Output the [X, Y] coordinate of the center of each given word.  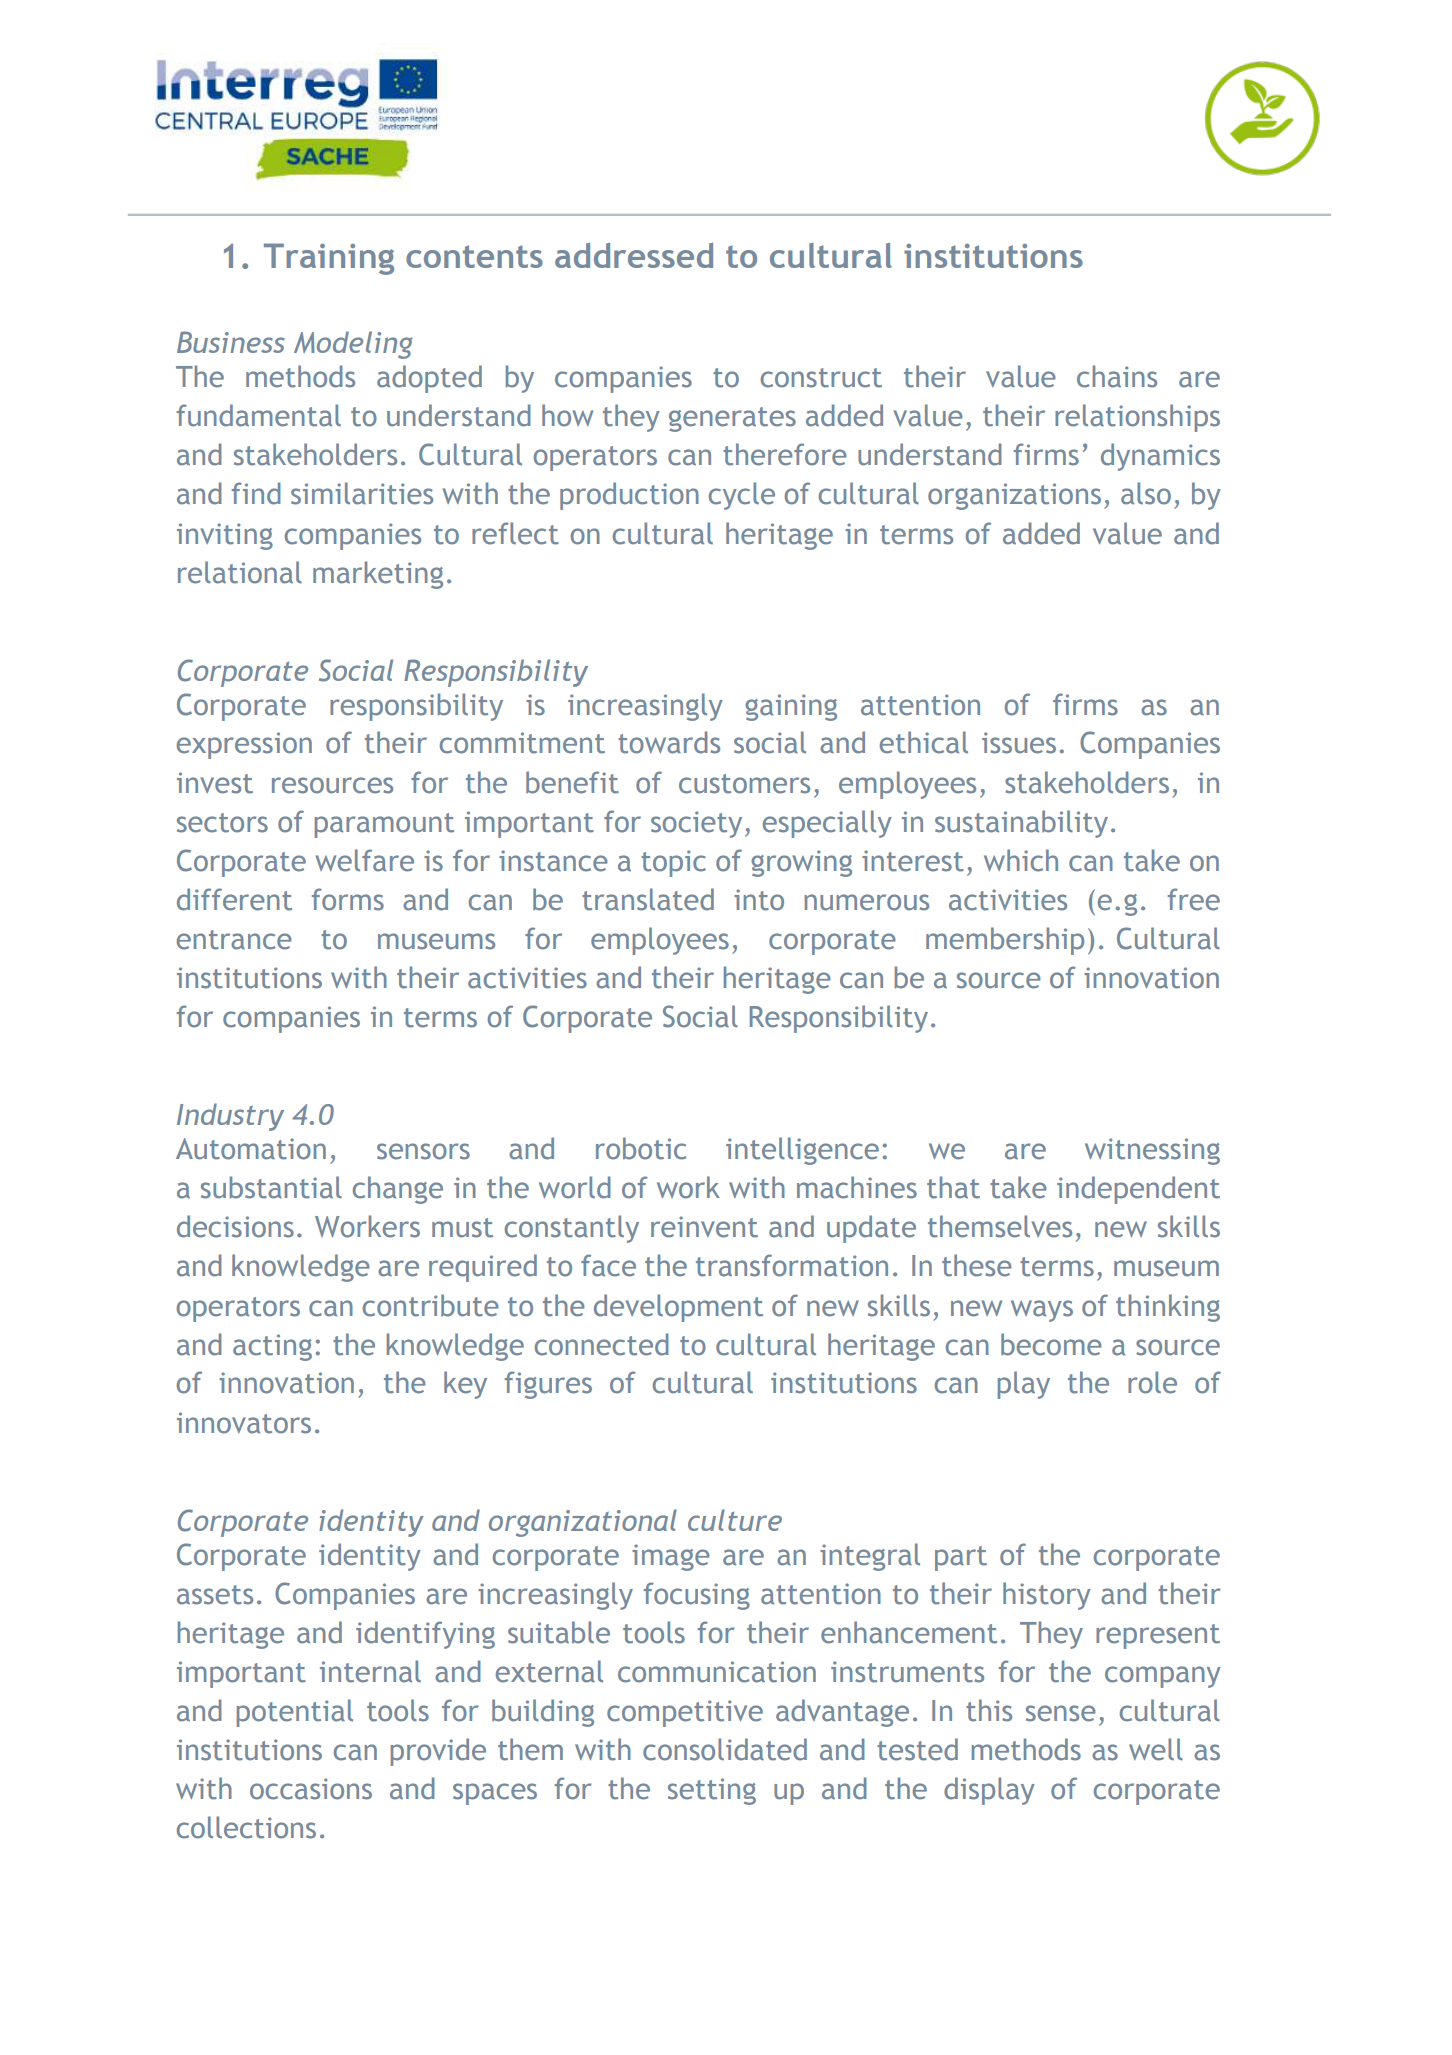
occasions [311, 1789]
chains [1117, 376]
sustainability [1021, 824]
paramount [384, 825]
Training [329, 259]
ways [1042, 1311]
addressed [634, 255]
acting [272, 1347]
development [678, 1308]
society [696, 824]
